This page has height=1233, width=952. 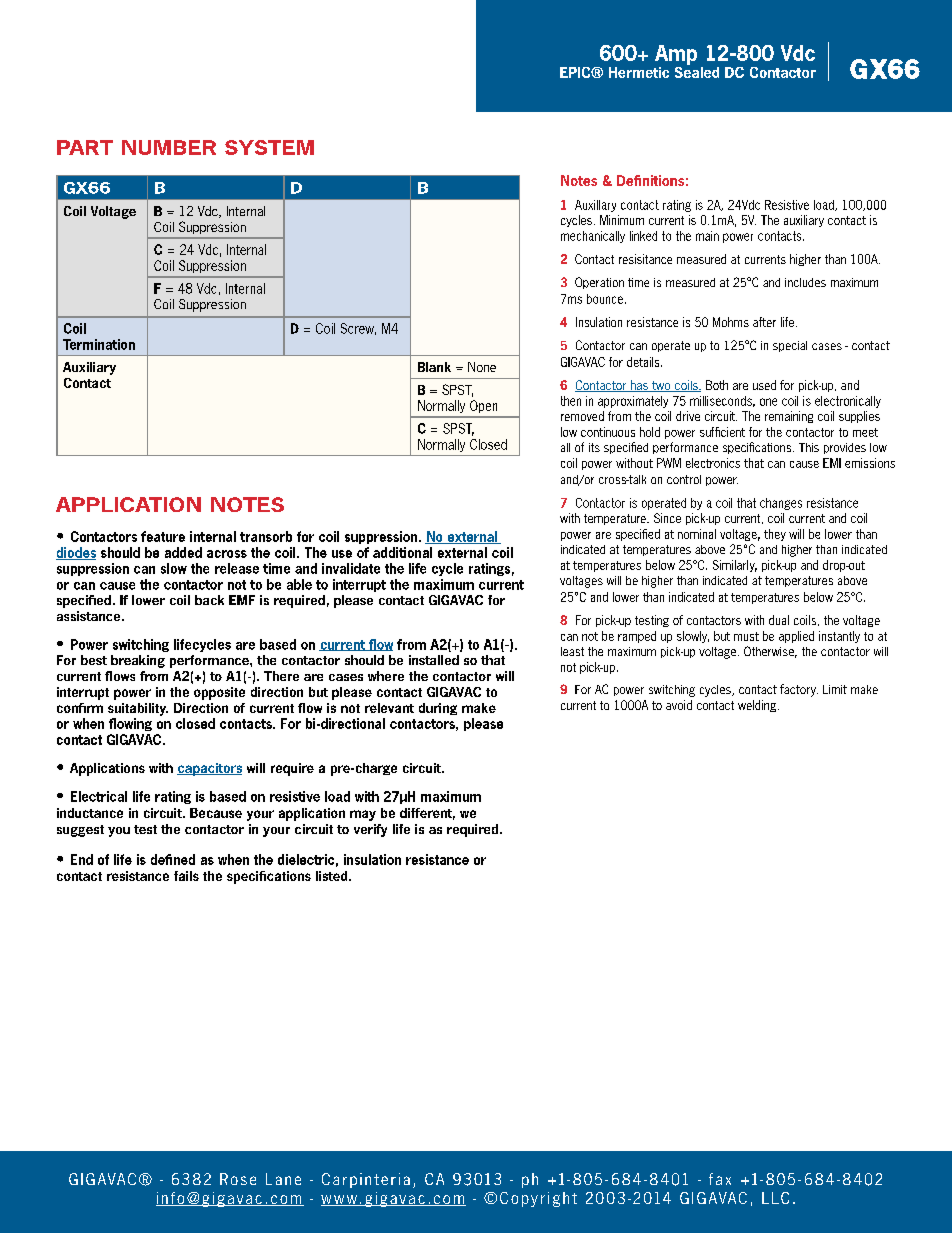 I want to click on verify, so click(x=370, y=830).
